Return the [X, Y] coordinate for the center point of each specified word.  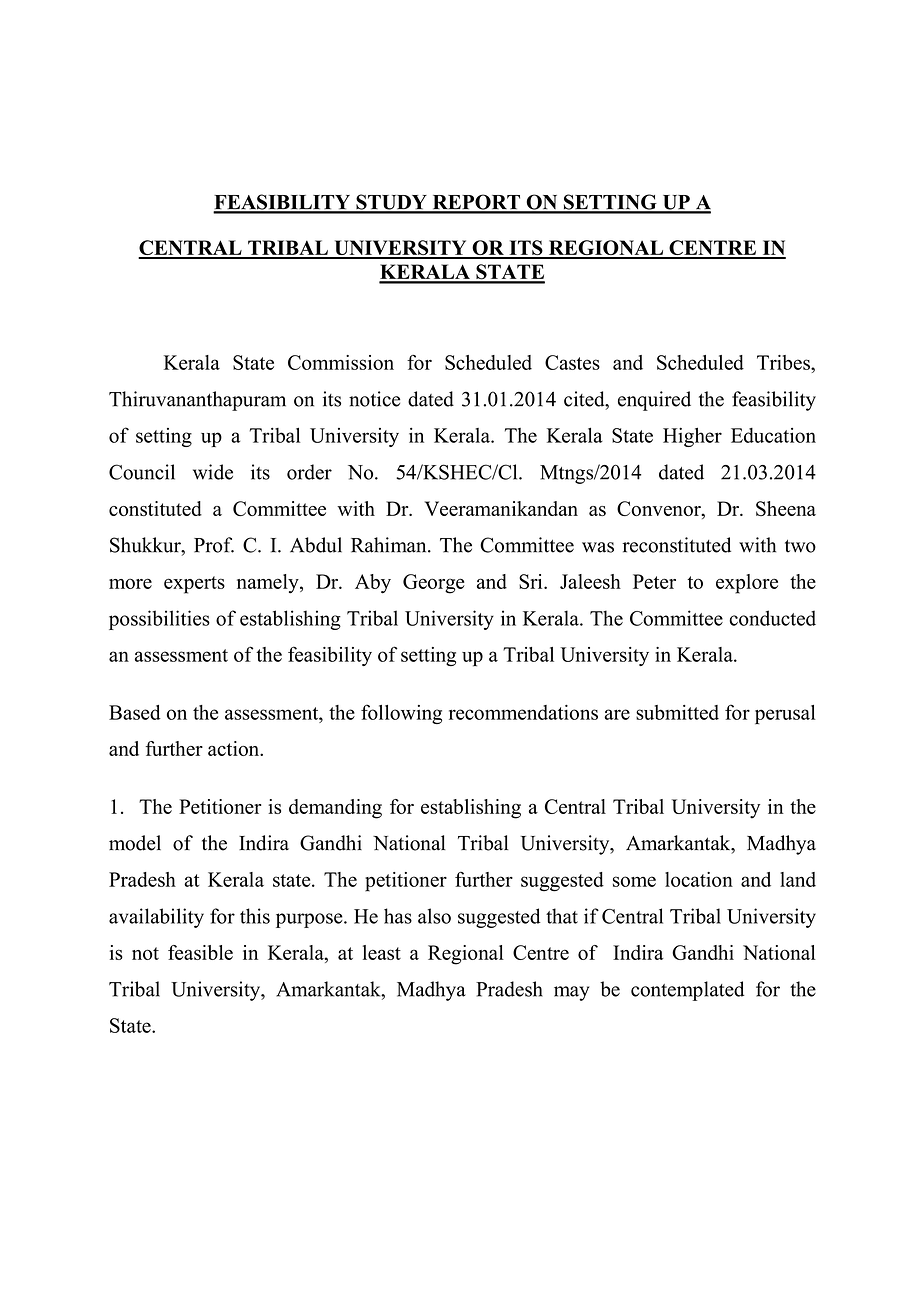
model [135, 843]
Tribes [784, 362]
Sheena [786, 508]
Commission [341, 362]
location [699, 879]
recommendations [523, 712]
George [434, 584]
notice [374, 399]
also [434, 916]
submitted [677, 712]
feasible [200, 952]
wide [213, 472]
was [598, 547]
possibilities [159, 620]
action [234, 748]
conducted [772, 618]
